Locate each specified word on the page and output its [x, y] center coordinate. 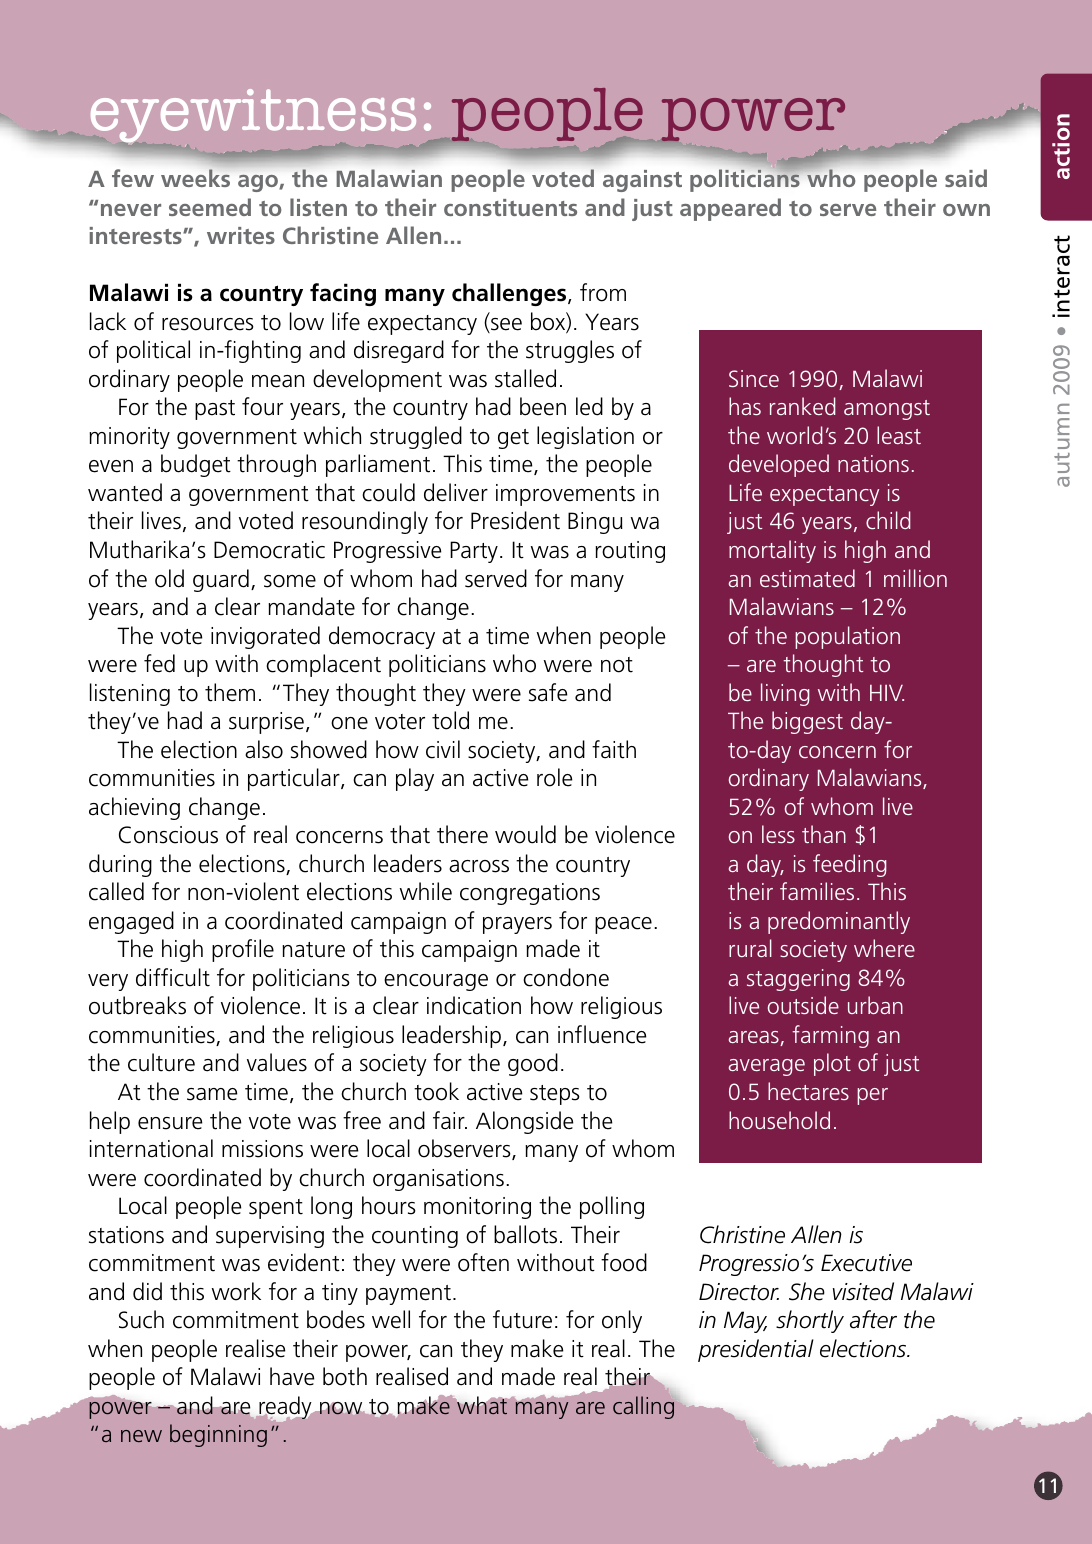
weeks [195, 178]
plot [832, 1064]
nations [873, 463]
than [824, 834]
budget [196, 465]
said [966, 178]
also [264, 749]
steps [555, 1095]
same [212, 1094]
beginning [218, 1435]
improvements [565, 495]
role [554, 777]
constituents [510, 207]
